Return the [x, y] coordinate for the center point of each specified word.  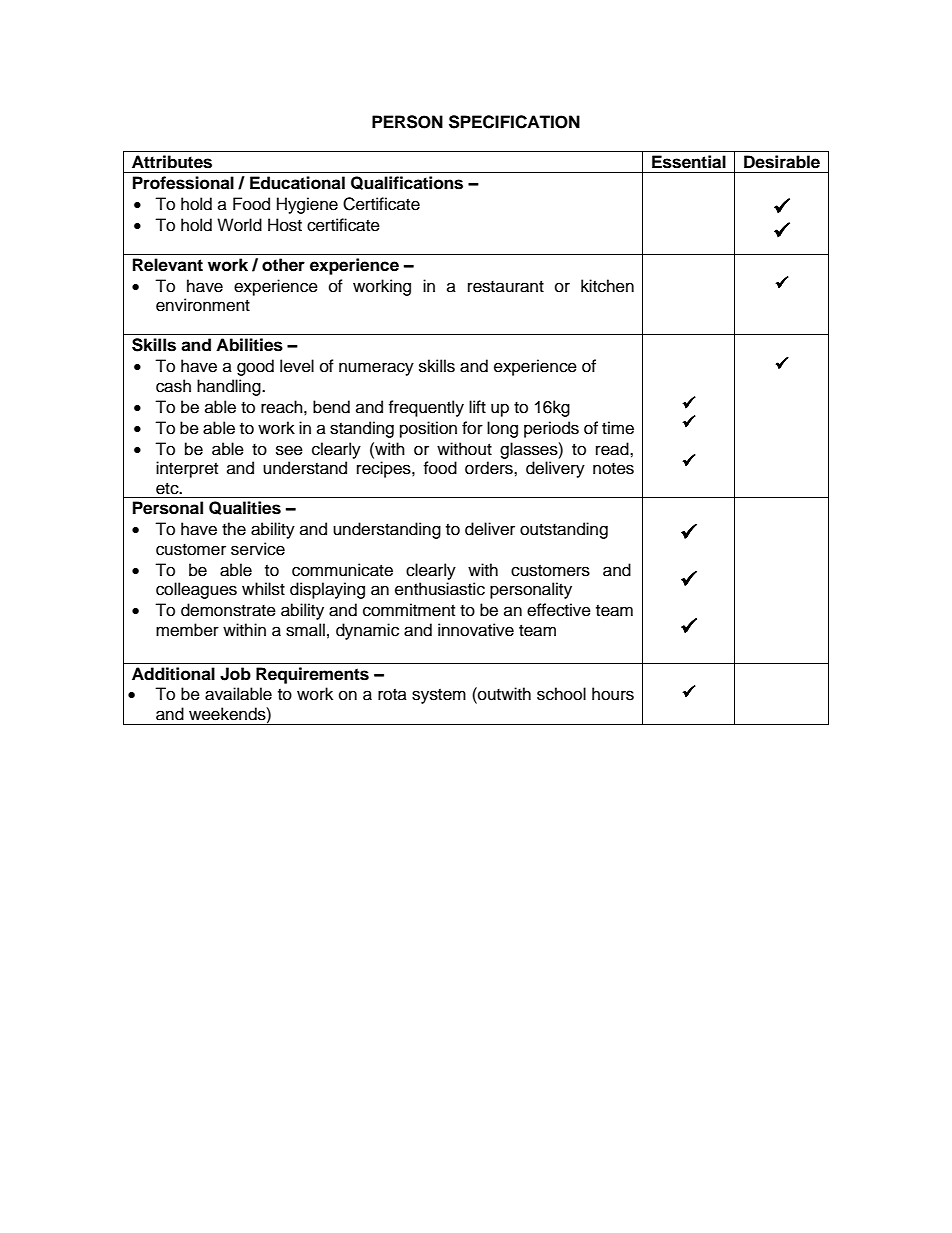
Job [235, 674]
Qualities [245, 508]
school [561, 694]
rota [392, 695]
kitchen [607, 286]
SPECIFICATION [514, 122]
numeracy [376, 369]
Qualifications [407, 183]
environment [203, 305]
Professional [183, 183]
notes [613, 469]
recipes [385, 469]
